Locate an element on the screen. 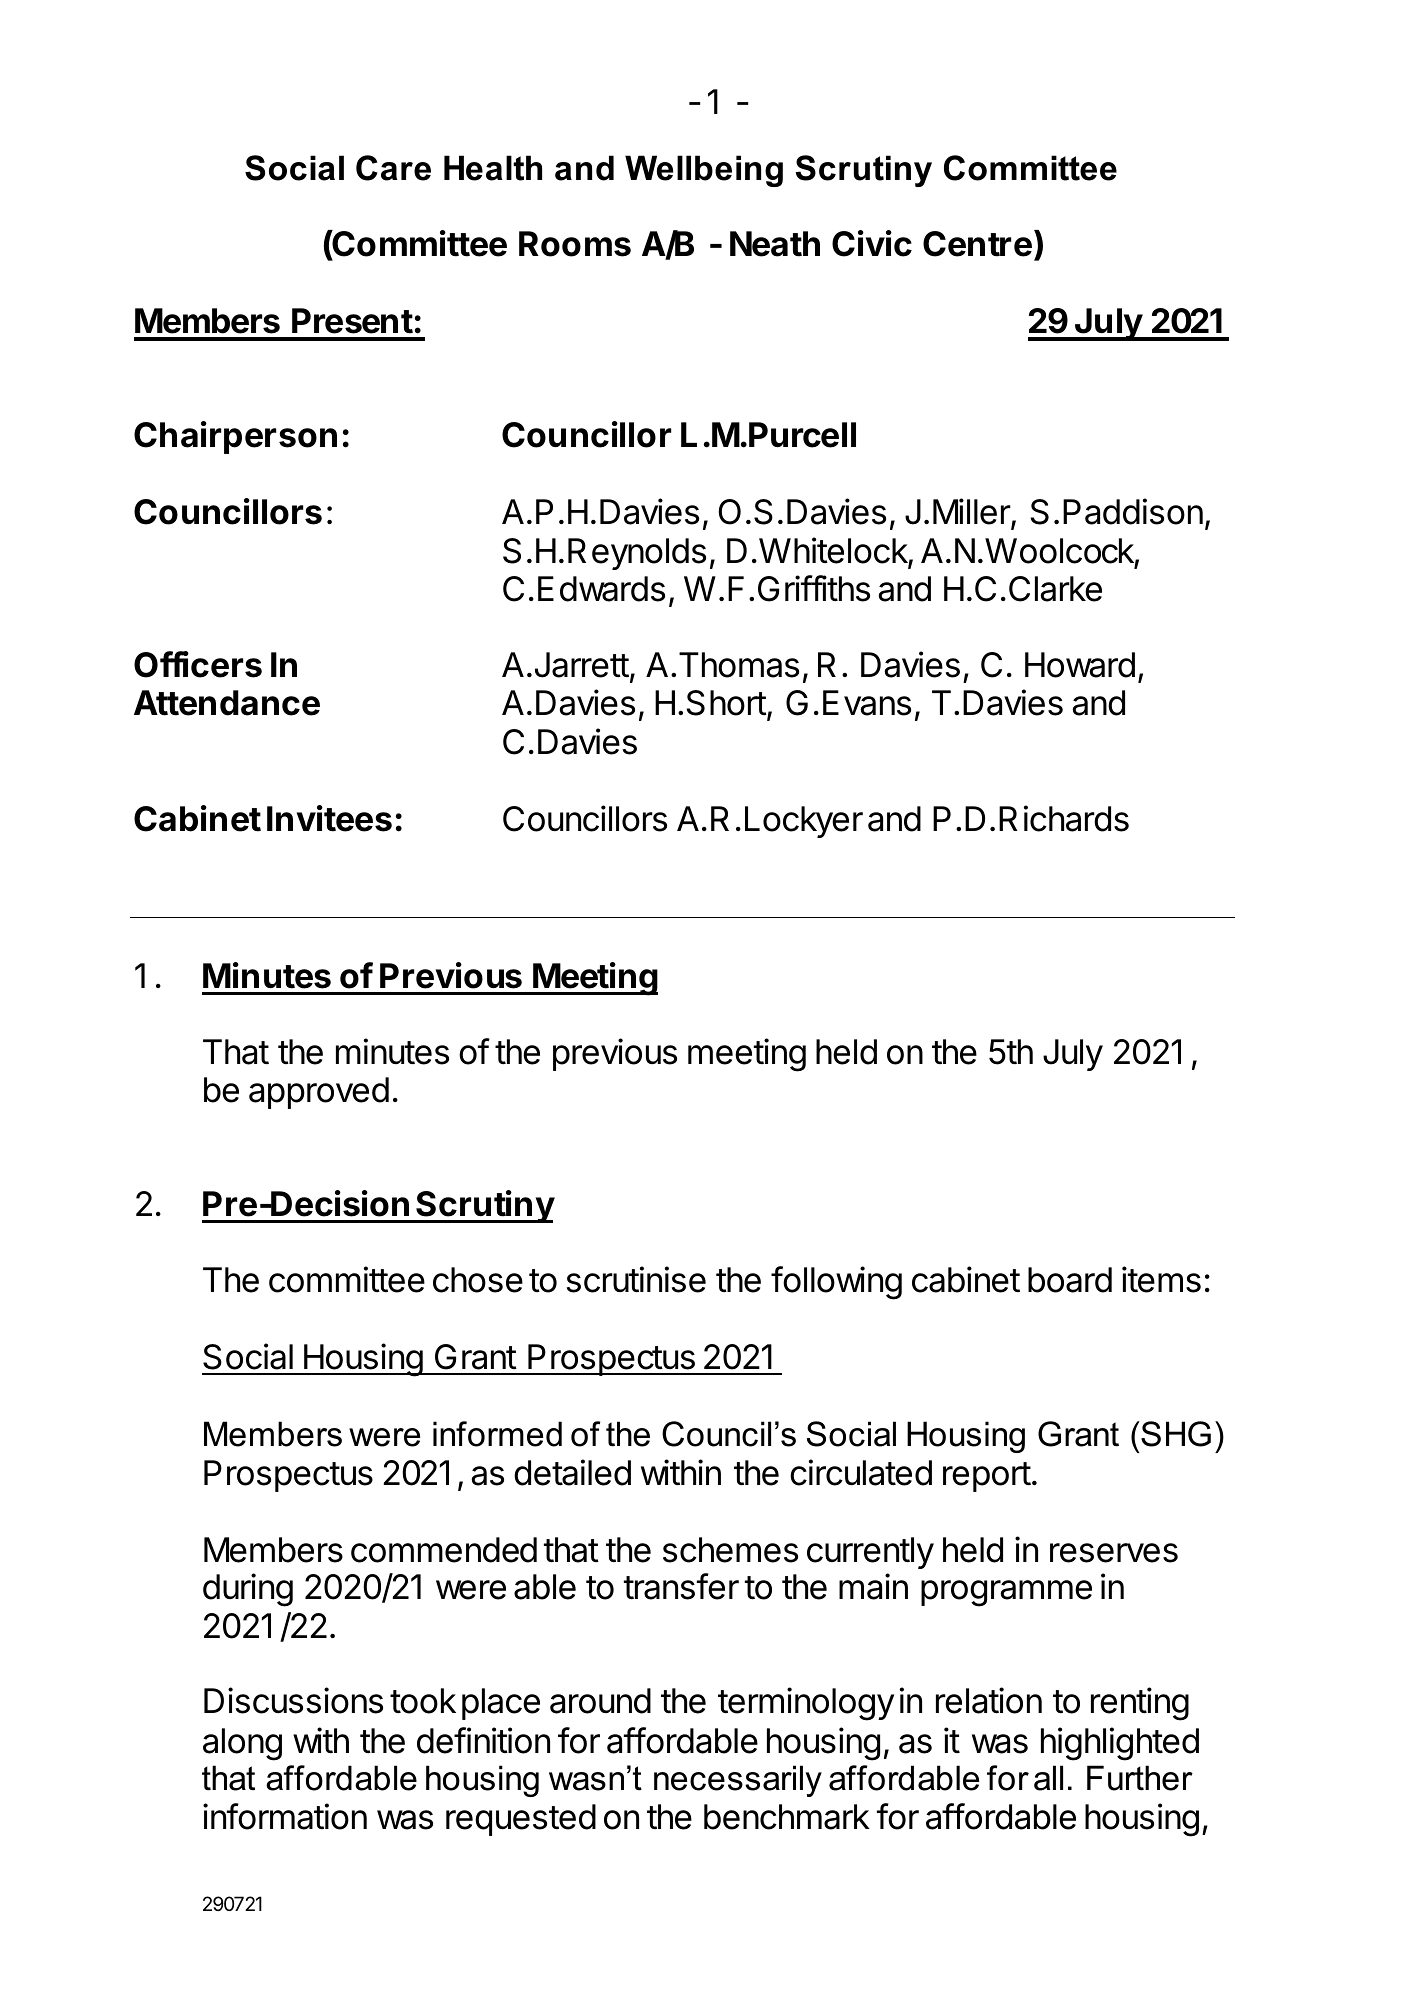 The image size is (1415, 2001). all is located at coordinates (1048, 1778).
